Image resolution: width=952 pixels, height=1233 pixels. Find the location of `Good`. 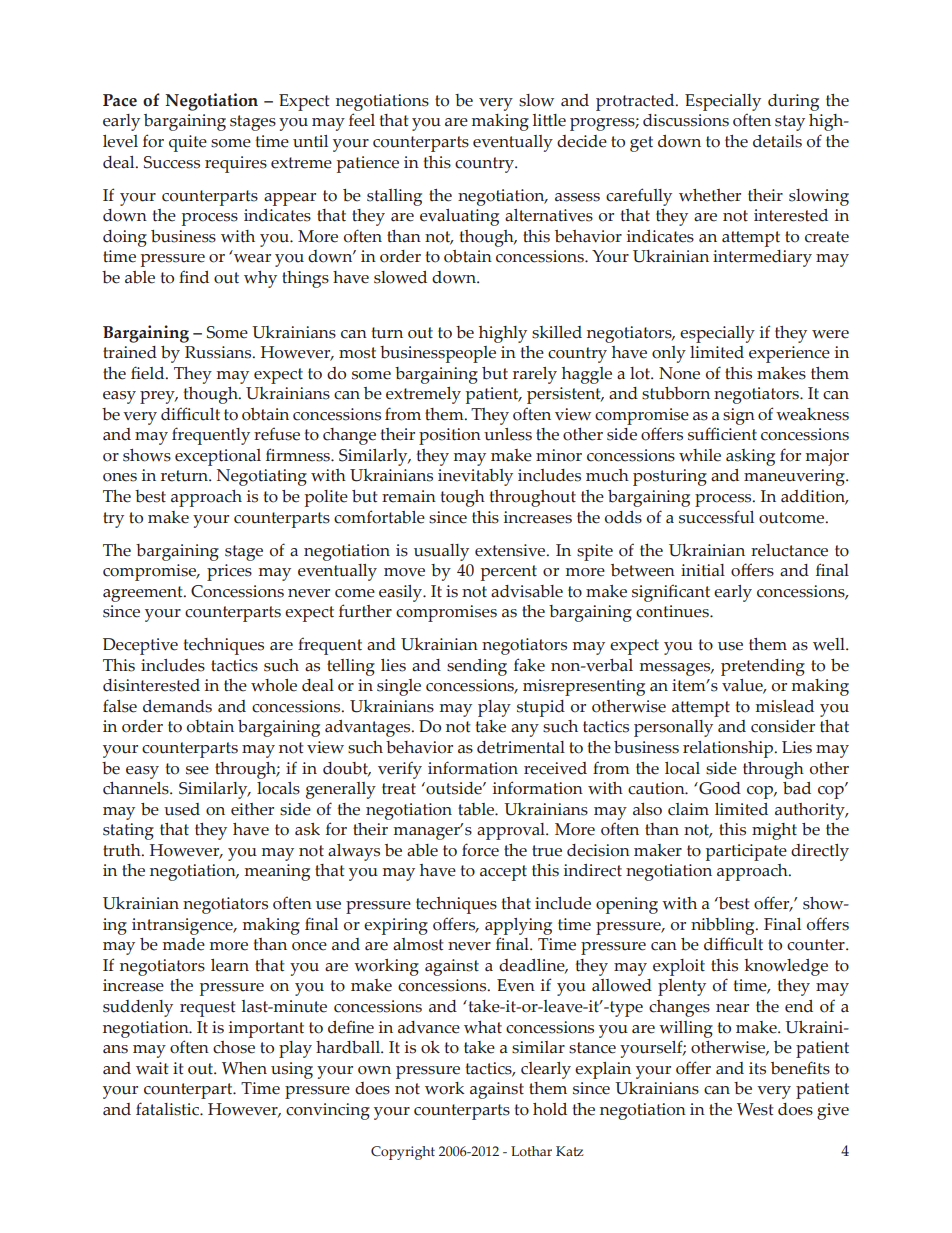

Good is located at coordinates (719, 788).
